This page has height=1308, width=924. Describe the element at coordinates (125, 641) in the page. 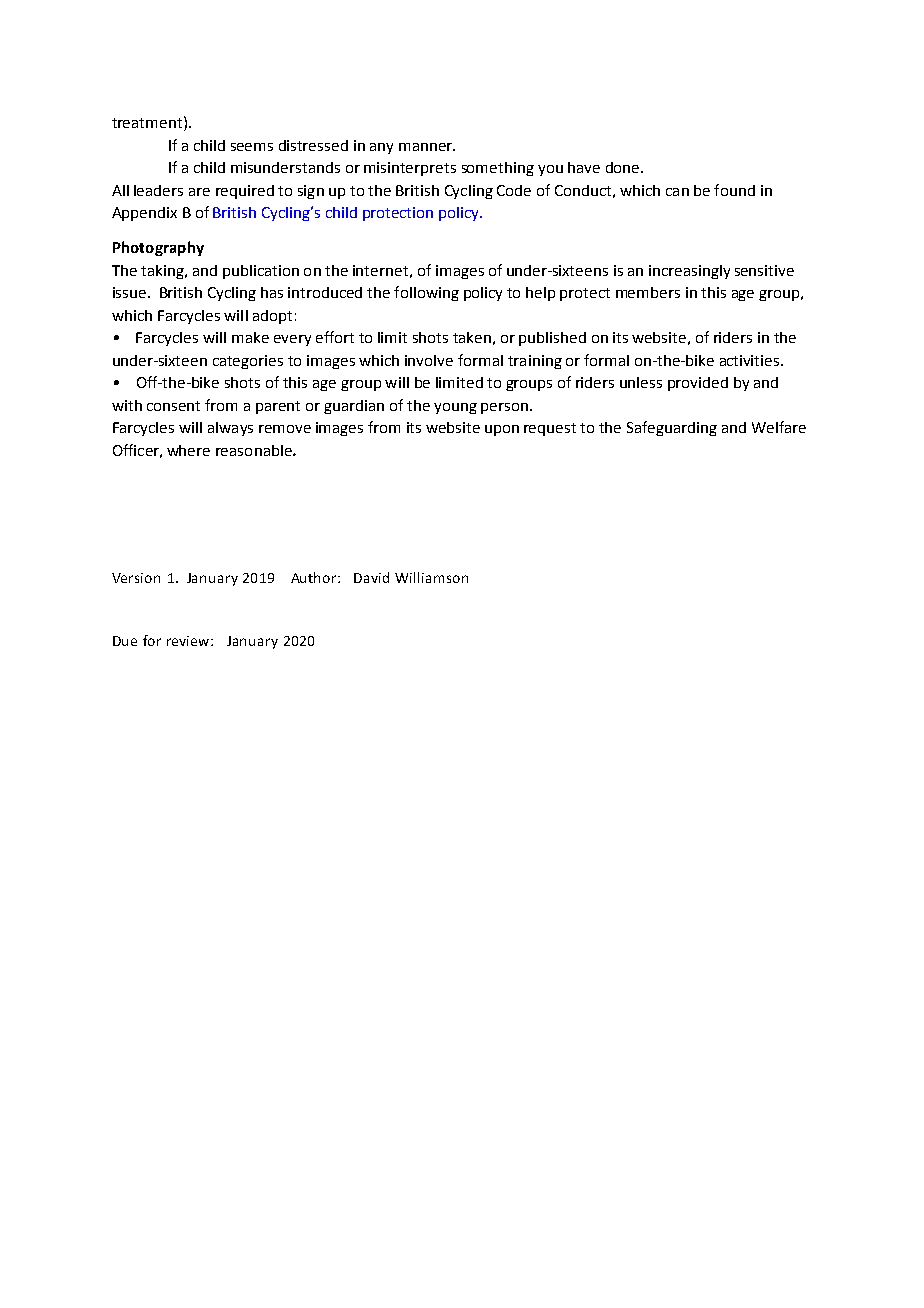

I see `Due` at that location.
